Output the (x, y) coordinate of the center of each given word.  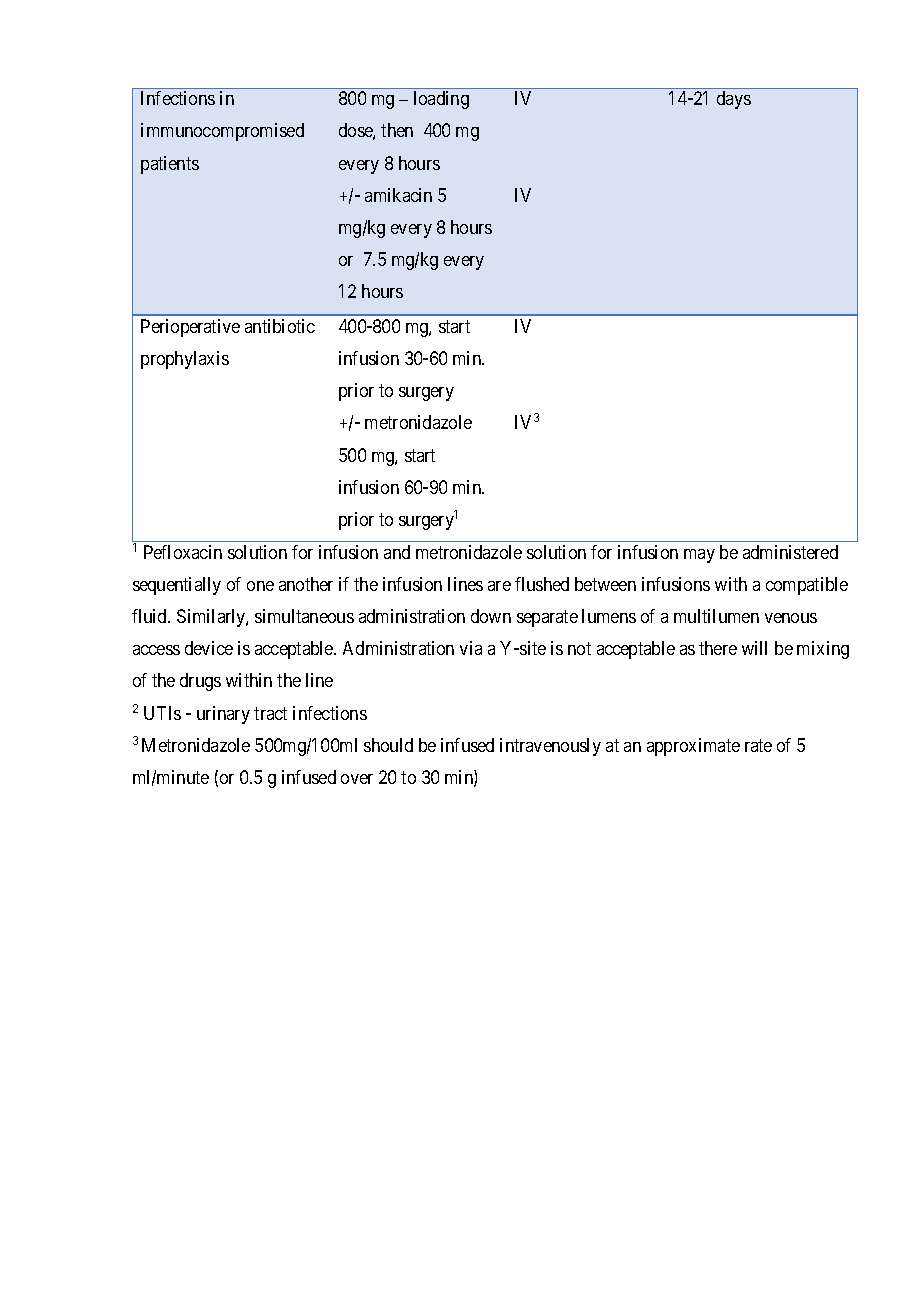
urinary (223, 715)
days (734, 100)
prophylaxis (185, 360)
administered (790, 552)
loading (441, 100)
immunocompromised (222, 132)
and (397, 552)
